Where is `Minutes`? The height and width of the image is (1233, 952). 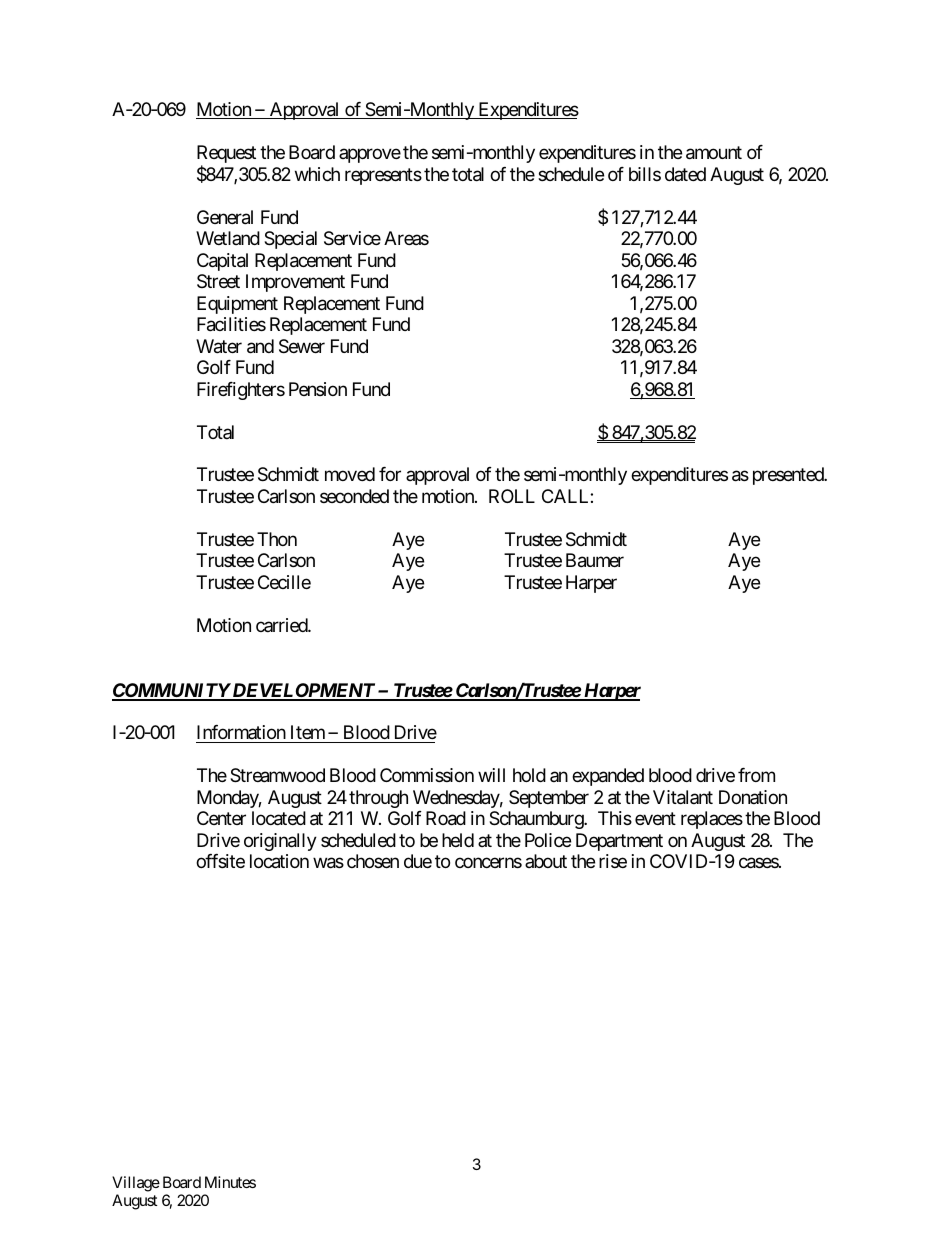 Minutes is located at coordinates (230, 1182).
